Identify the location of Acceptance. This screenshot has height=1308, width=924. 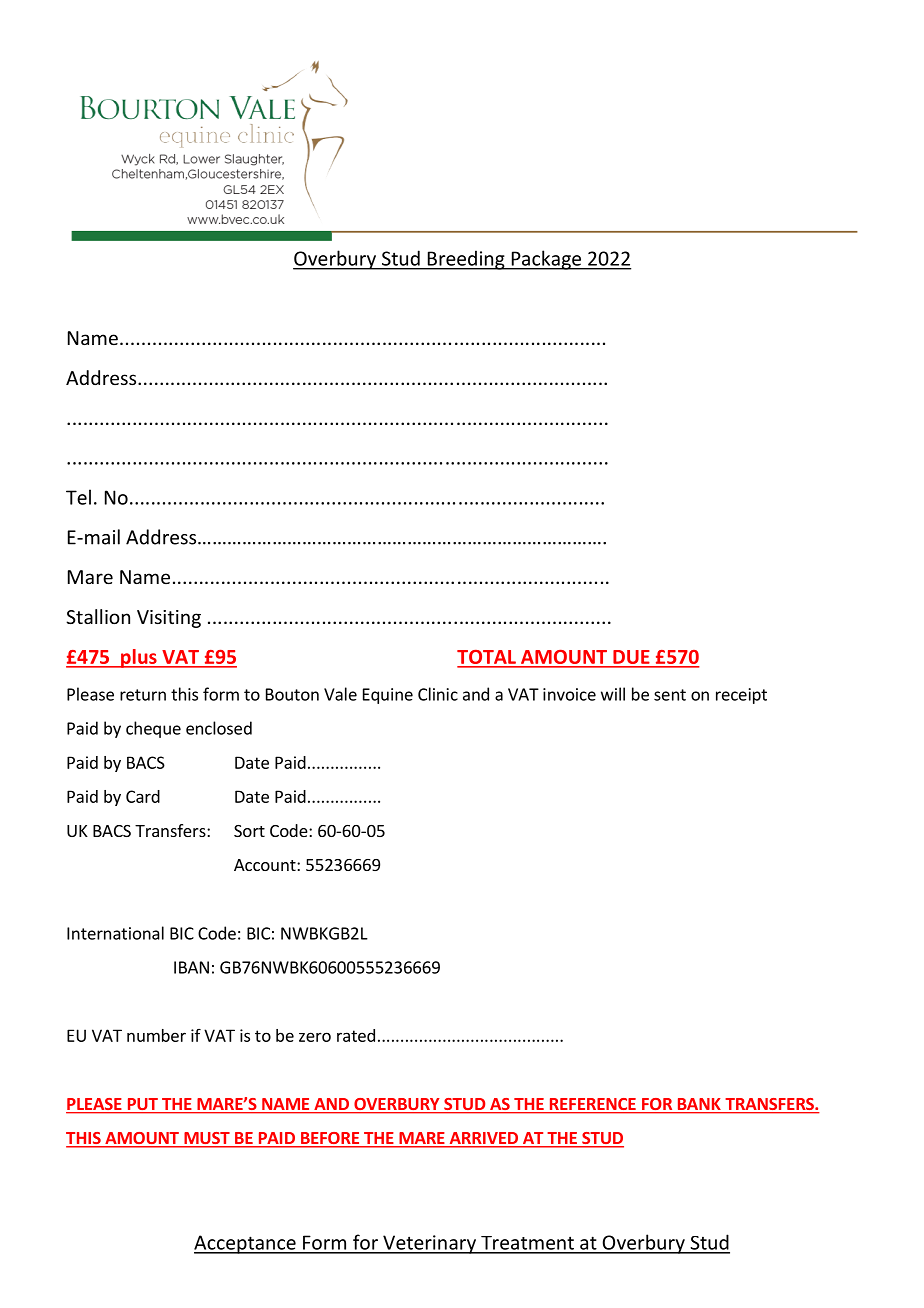
(246, 1244).
